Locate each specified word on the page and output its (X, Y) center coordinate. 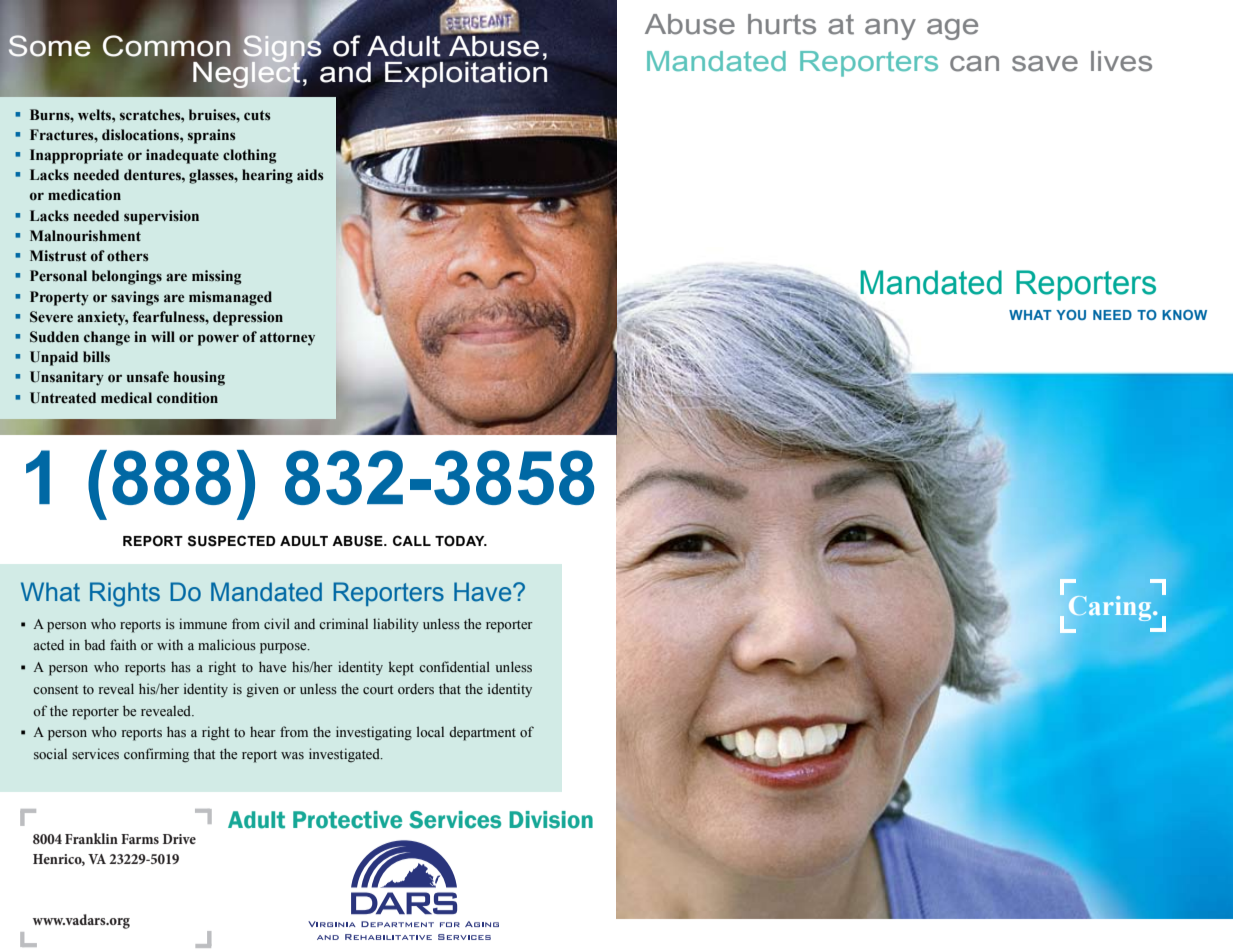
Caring (1111, 608)
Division (551, 820)
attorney (287, 339)
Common (167, 46)
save (1045, 64)
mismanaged (230, 298)
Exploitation (466, 75)
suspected (231, 541)
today (461, 541)
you (1071, 315)
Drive (179, 839)
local (430, 731)
